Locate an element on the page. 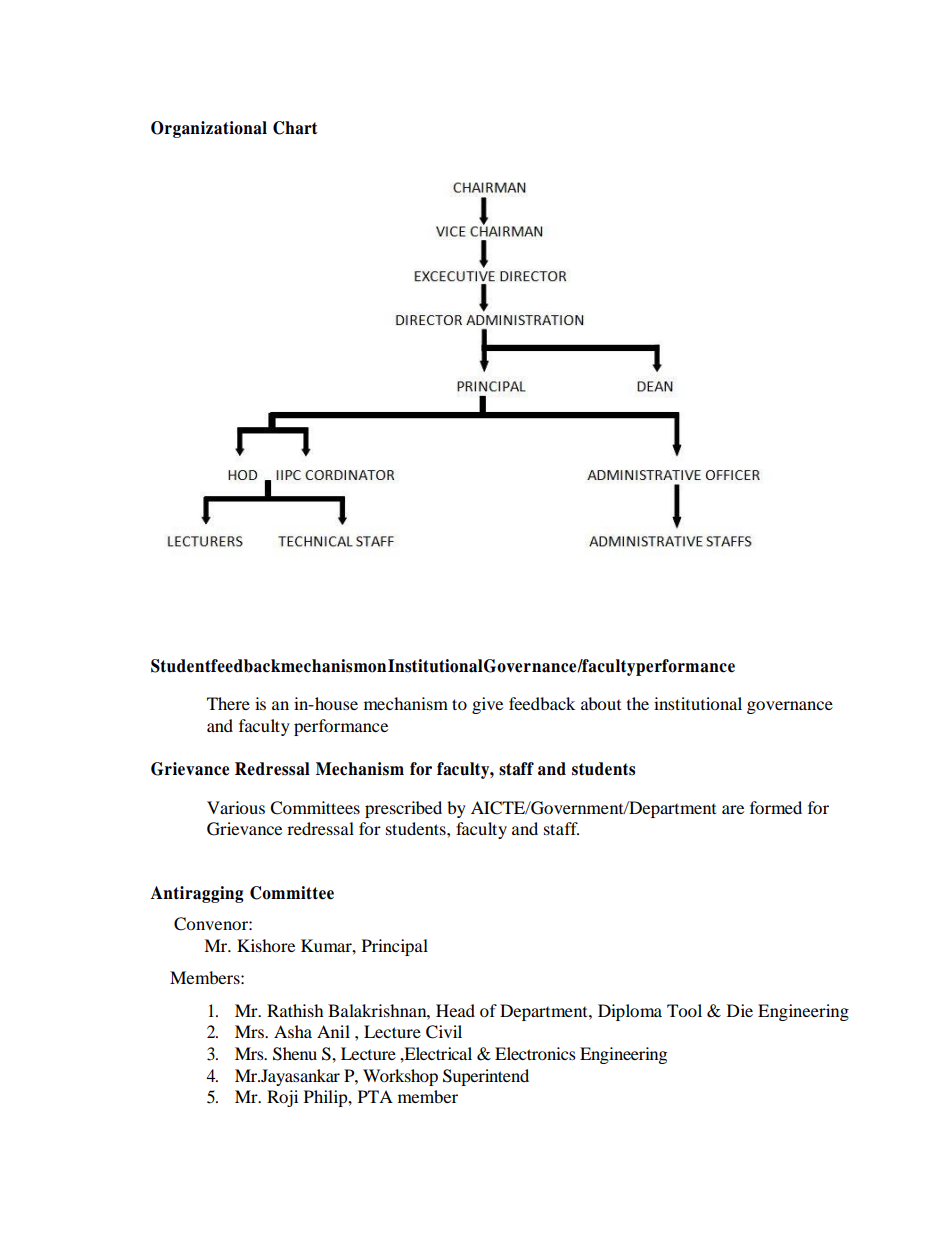 The width and height of the page is (952, 1233). about is located at coordinates (601, 703).
